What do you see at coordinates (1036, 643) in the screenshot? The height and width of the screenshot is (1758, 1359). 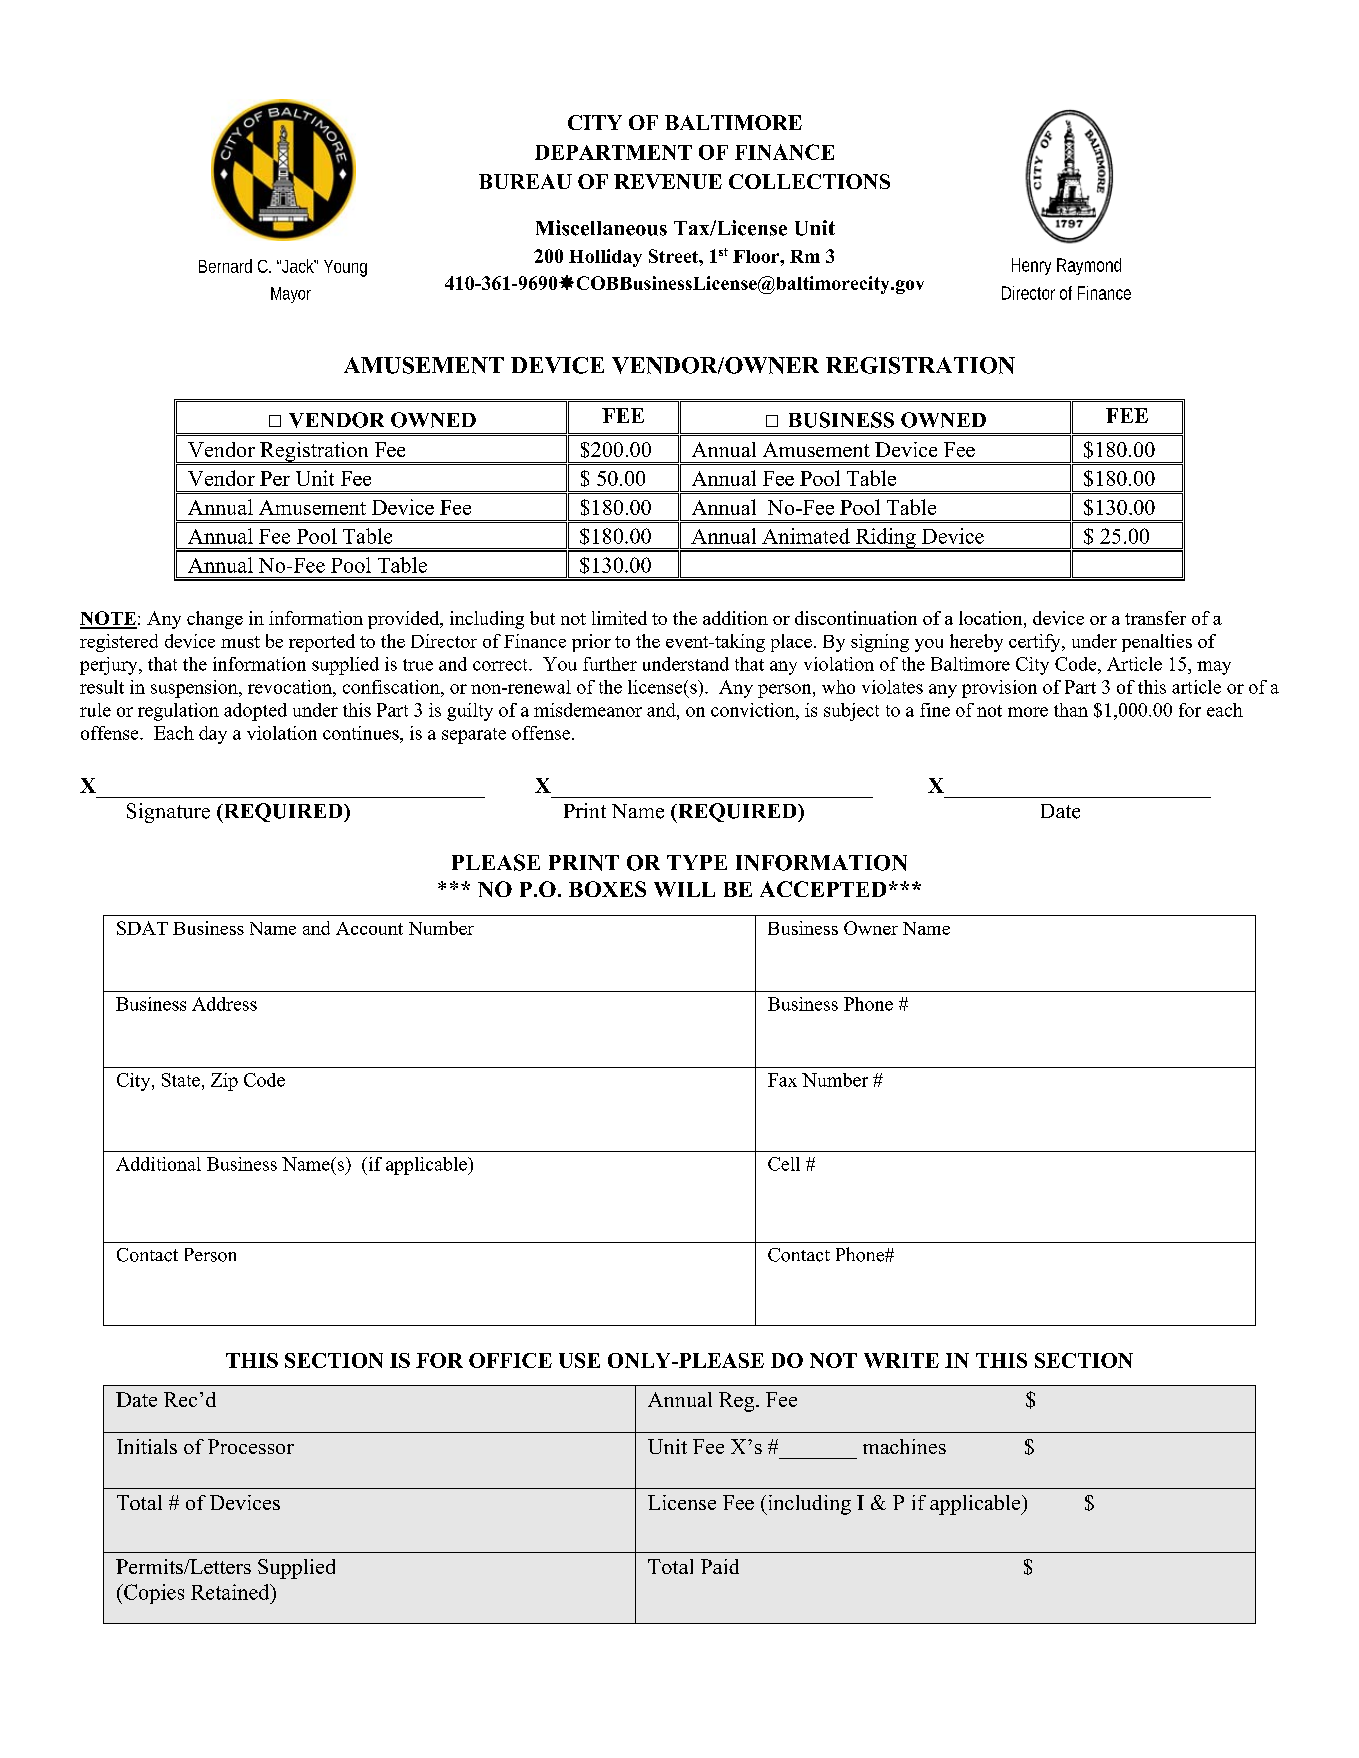 I see `certify` at bounding box center [1036, 643].
